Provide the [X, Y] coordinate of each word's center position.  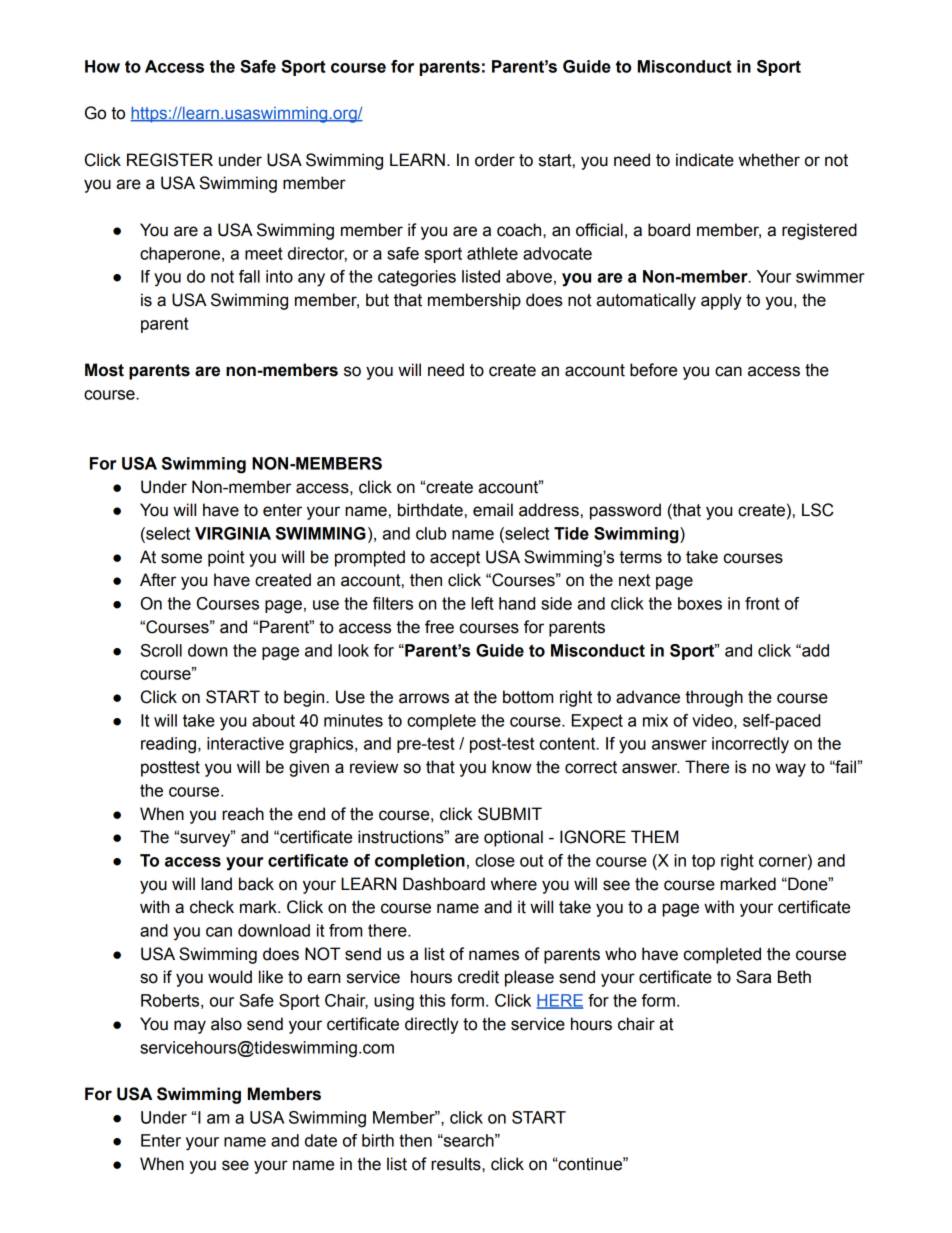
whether [769, 160]
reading [168, 745]
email [493, 510]
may [190, 1027]
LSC [818, 510]
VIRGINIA [233, 533]
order [495, 160]
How [102, 66]
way [790, 770]
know [512, 767]
